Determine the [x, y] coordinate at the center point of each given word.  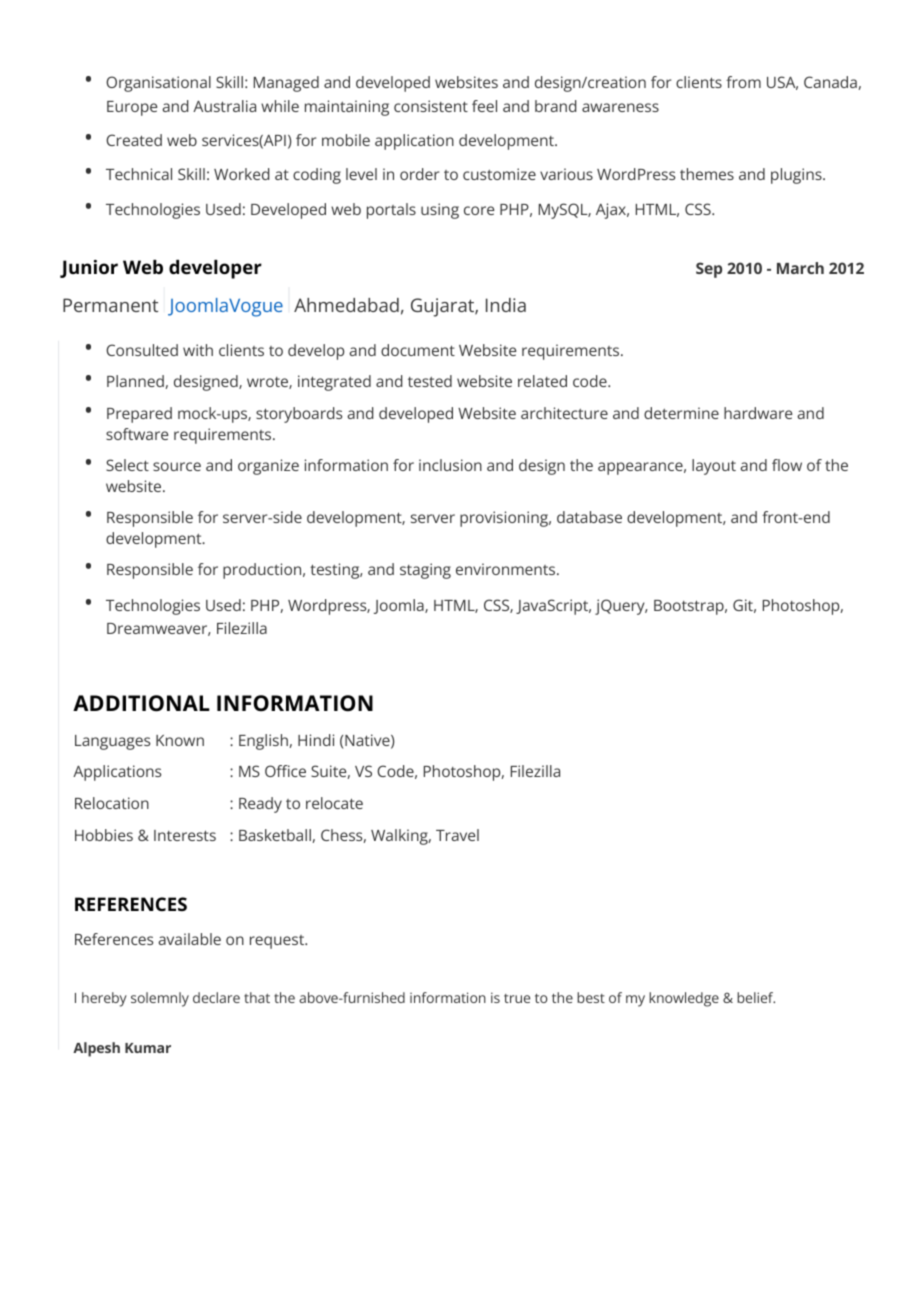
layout [714, 467]
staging [425, 571]
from [743, 82]
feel [484, 106]
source [177, 466]
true [517, 998]
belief [756, 997]
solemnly [160, 999]
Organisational [158, 84]
